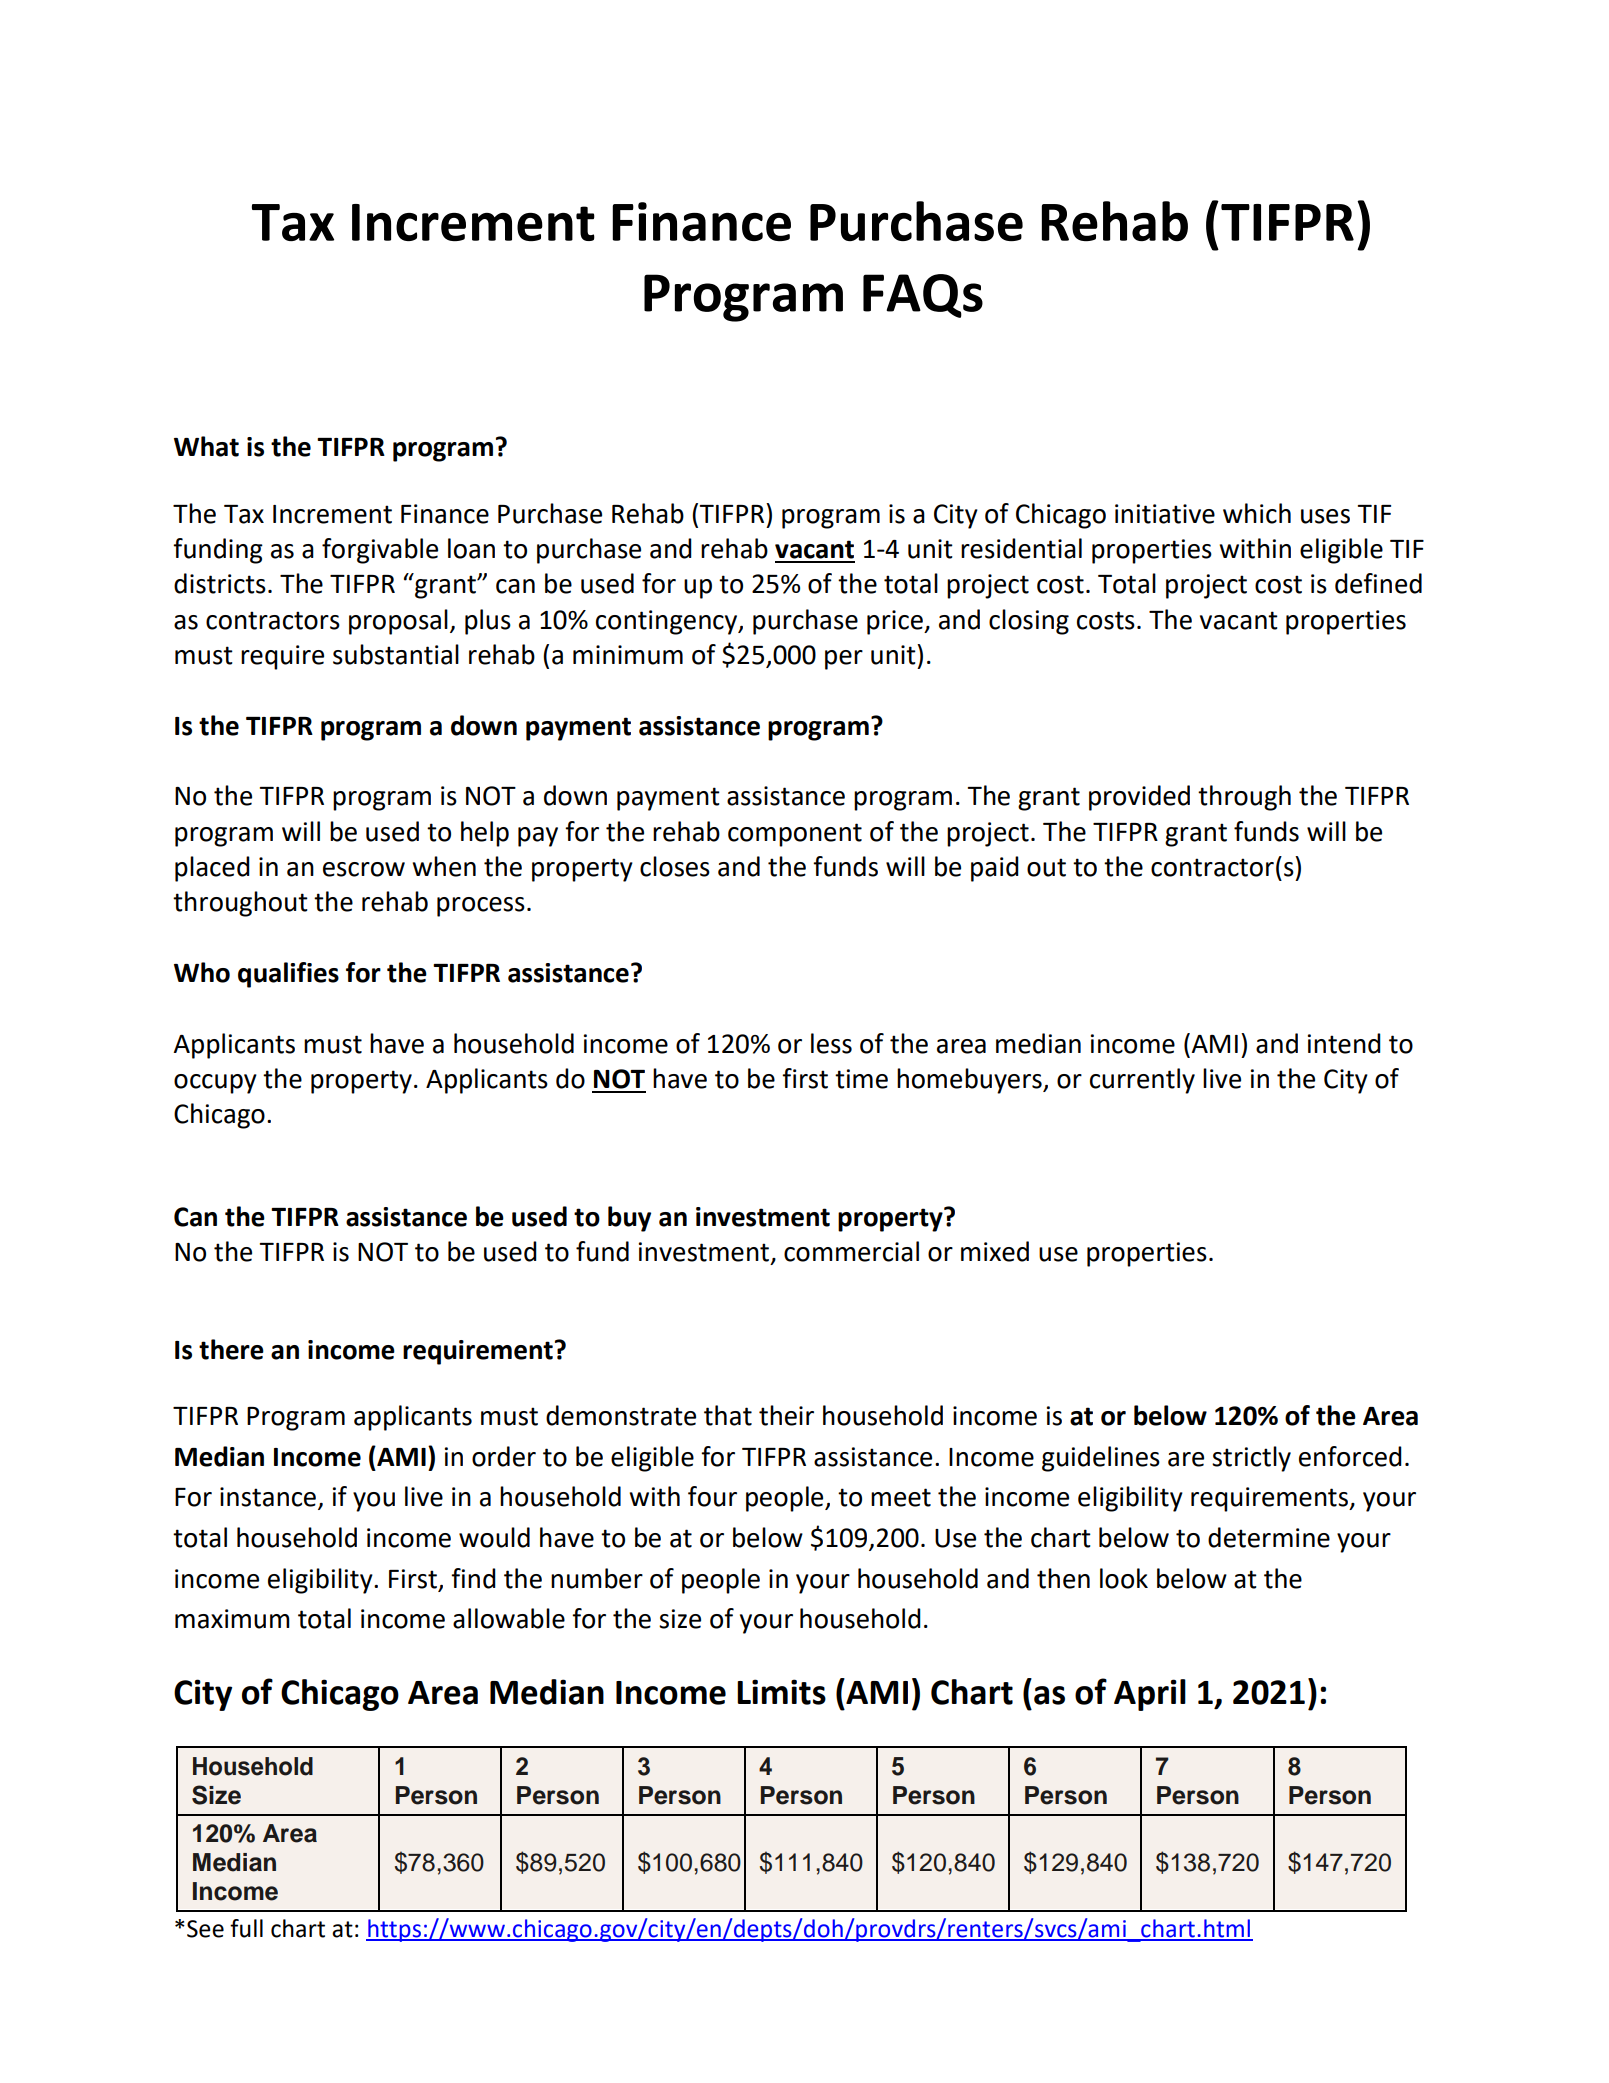 This document has width=1609, height=2083. Describe the element at coordinates (896, 622) in the document. I see `price` at that location.
